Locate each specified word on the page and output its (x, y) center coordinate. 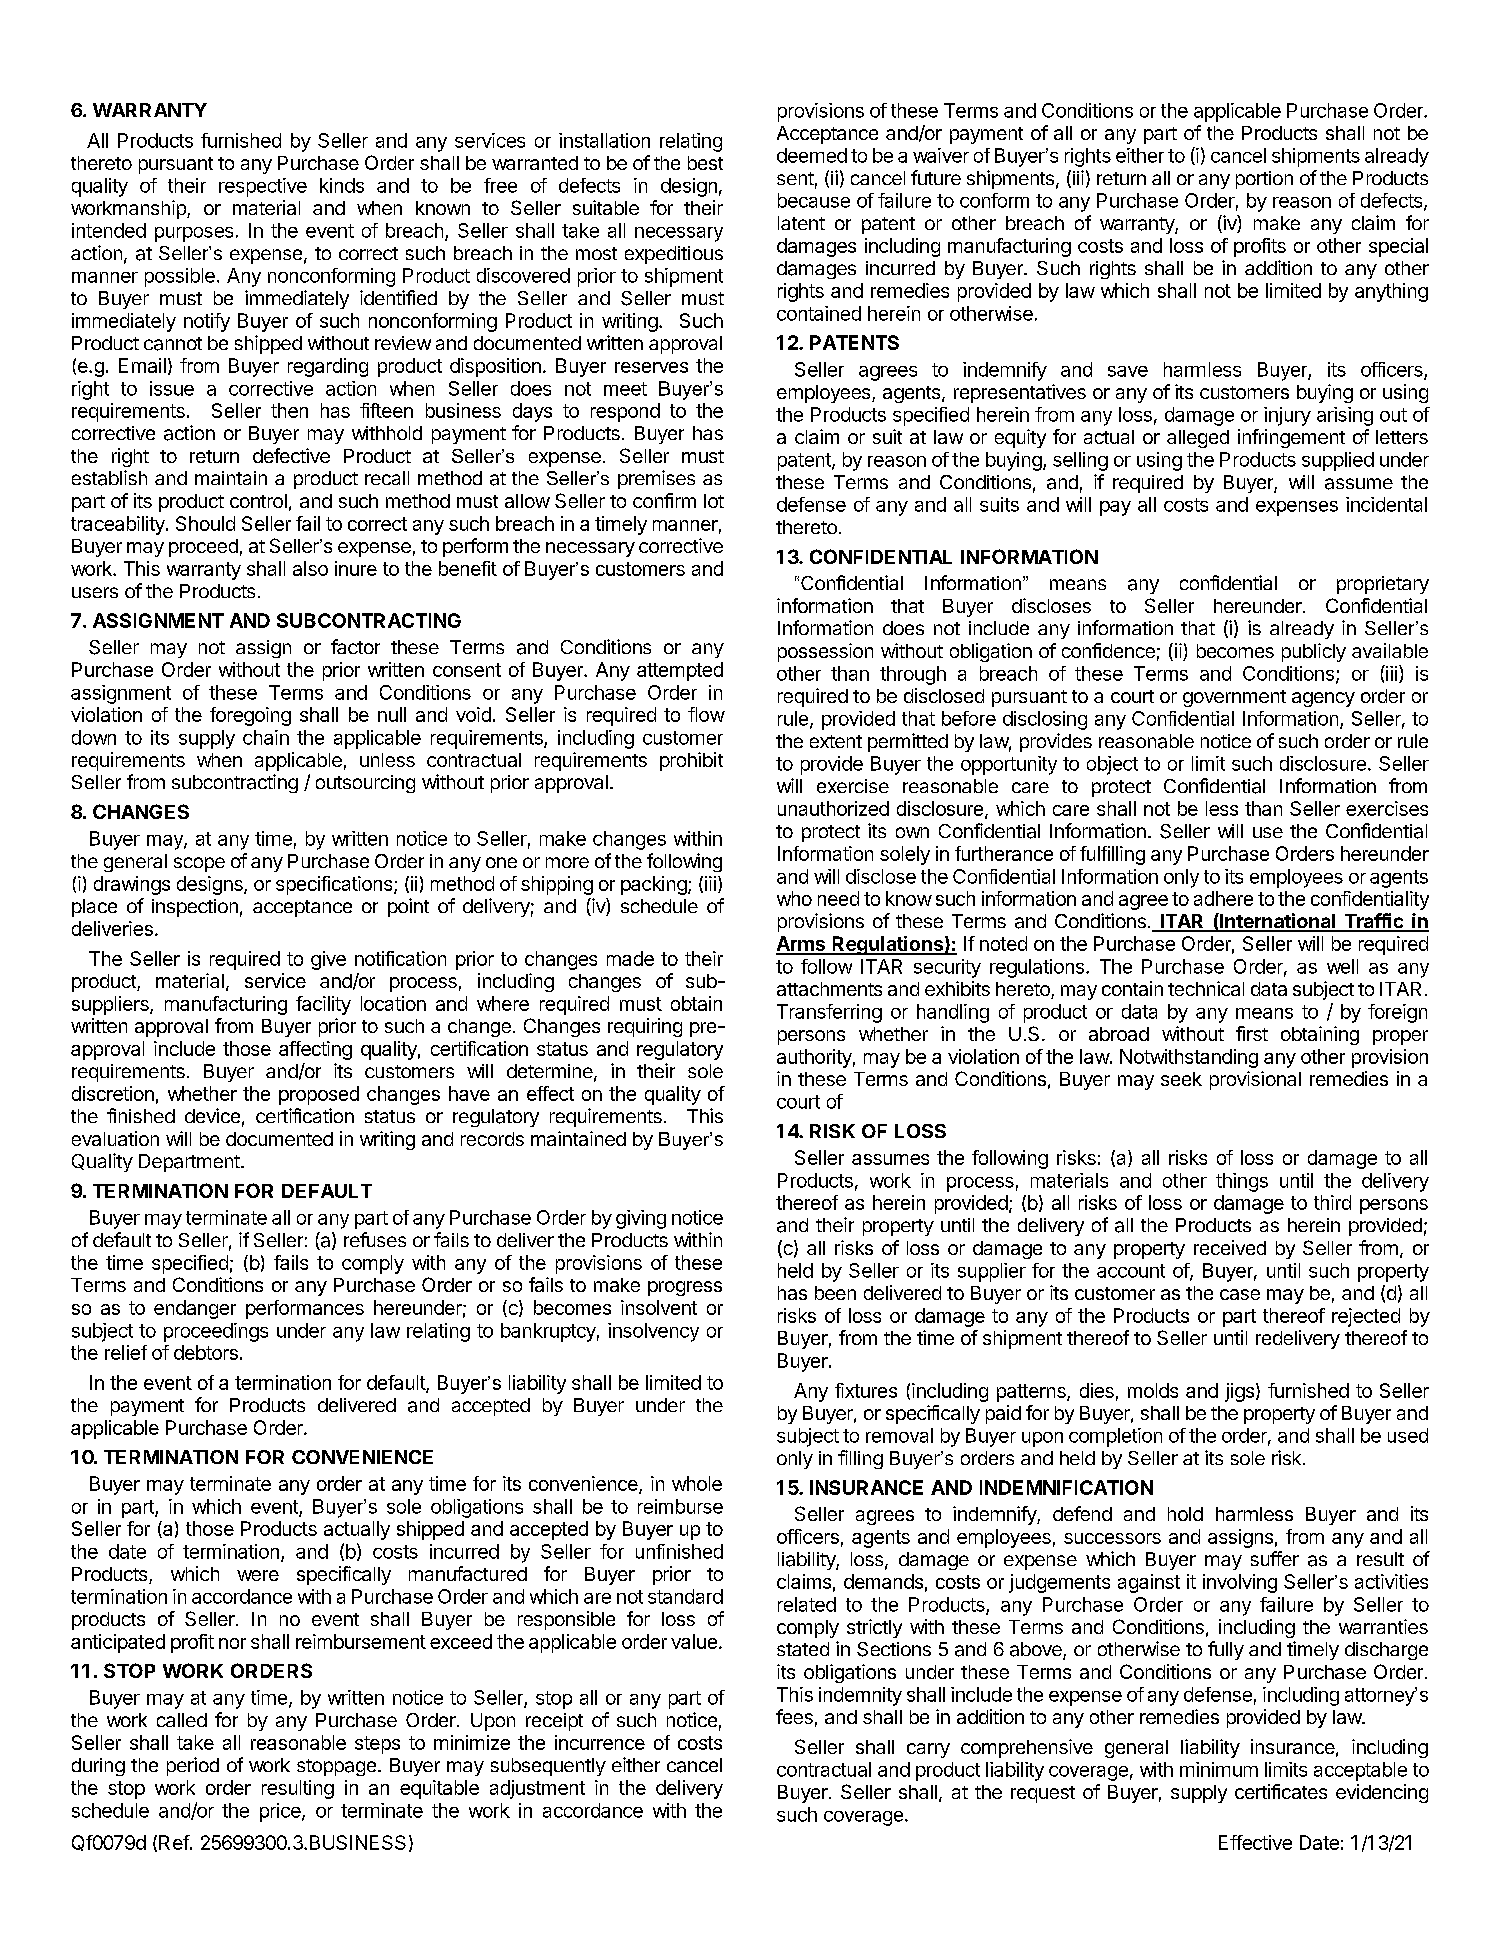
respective (263, 187)
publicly (1314, 652)
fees (794, 1716)
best (705, 163)
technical (1206, 988)
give (328, 960)
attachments (829, 989)
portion (1264, 180)
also (310, 568)
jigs (1239, 1392)
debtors (206, 1352)
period (193, 1766)
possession (825, 652)
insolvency (653, 1332)
